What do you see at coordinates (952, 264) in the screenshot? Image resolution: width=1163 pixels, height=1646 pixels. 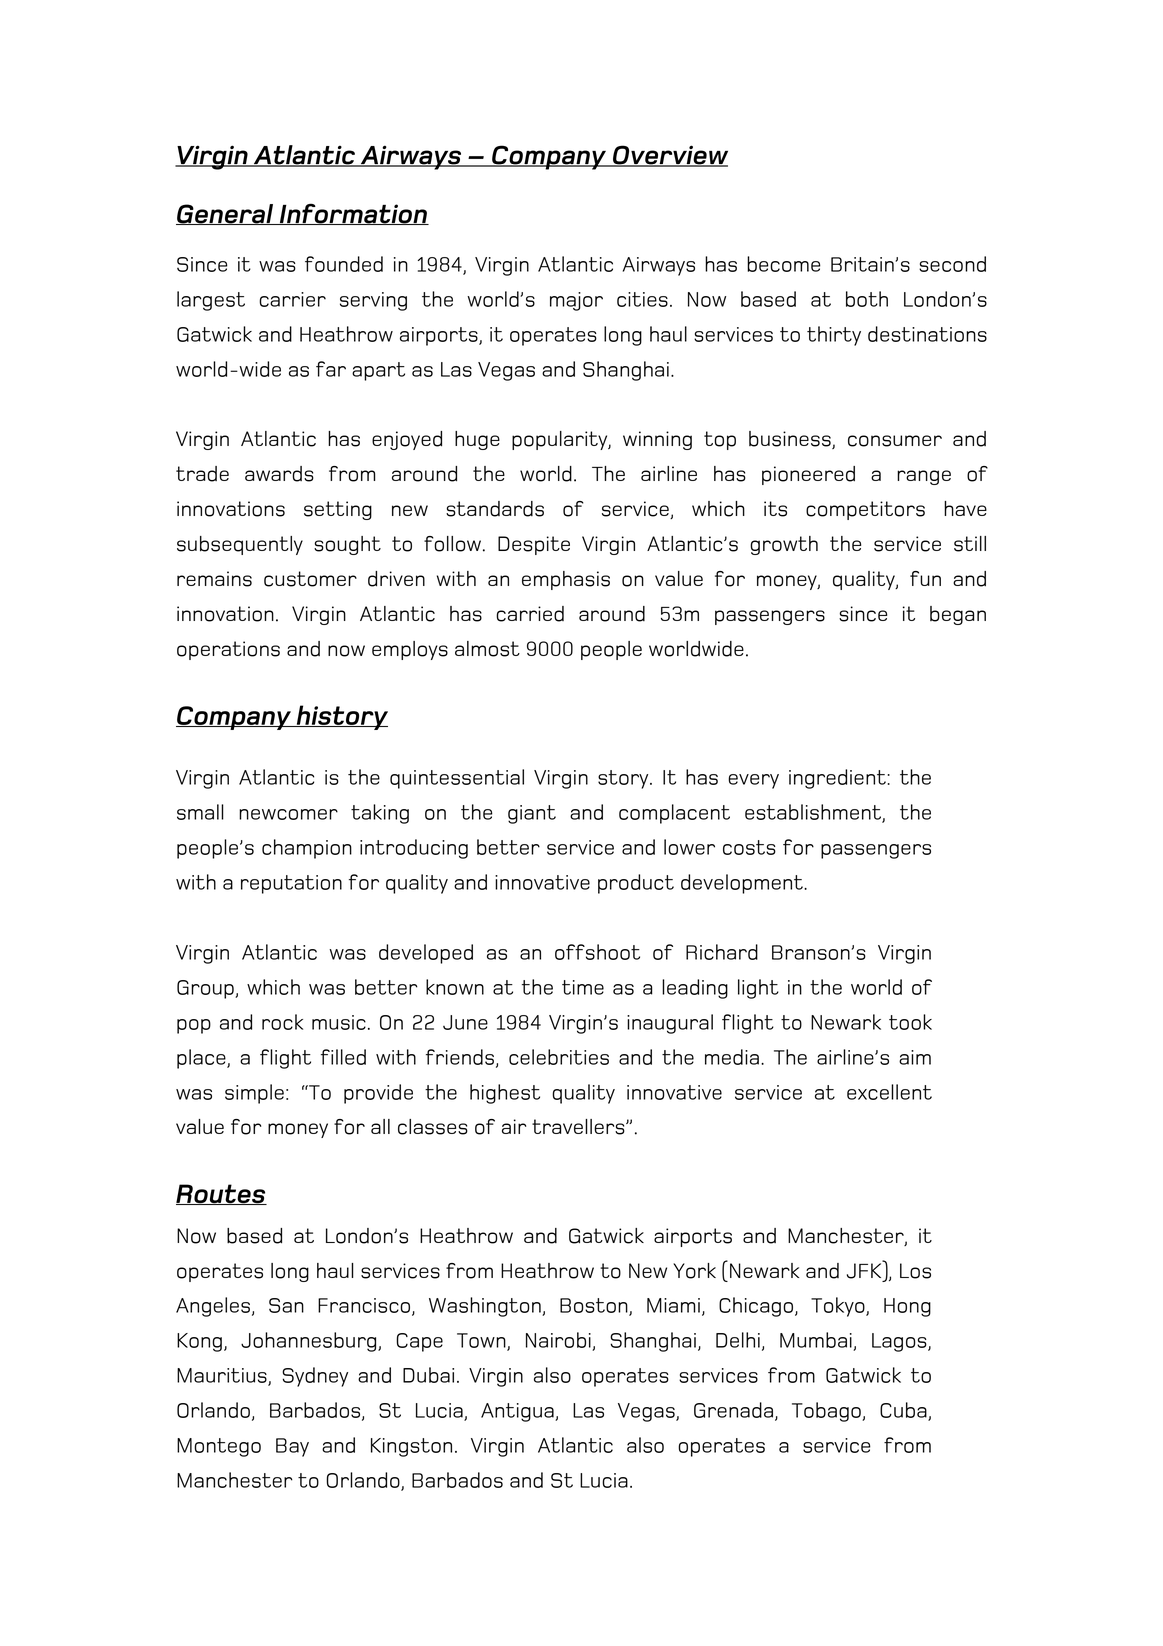 I see `second` at bounding box center [952, 264].
